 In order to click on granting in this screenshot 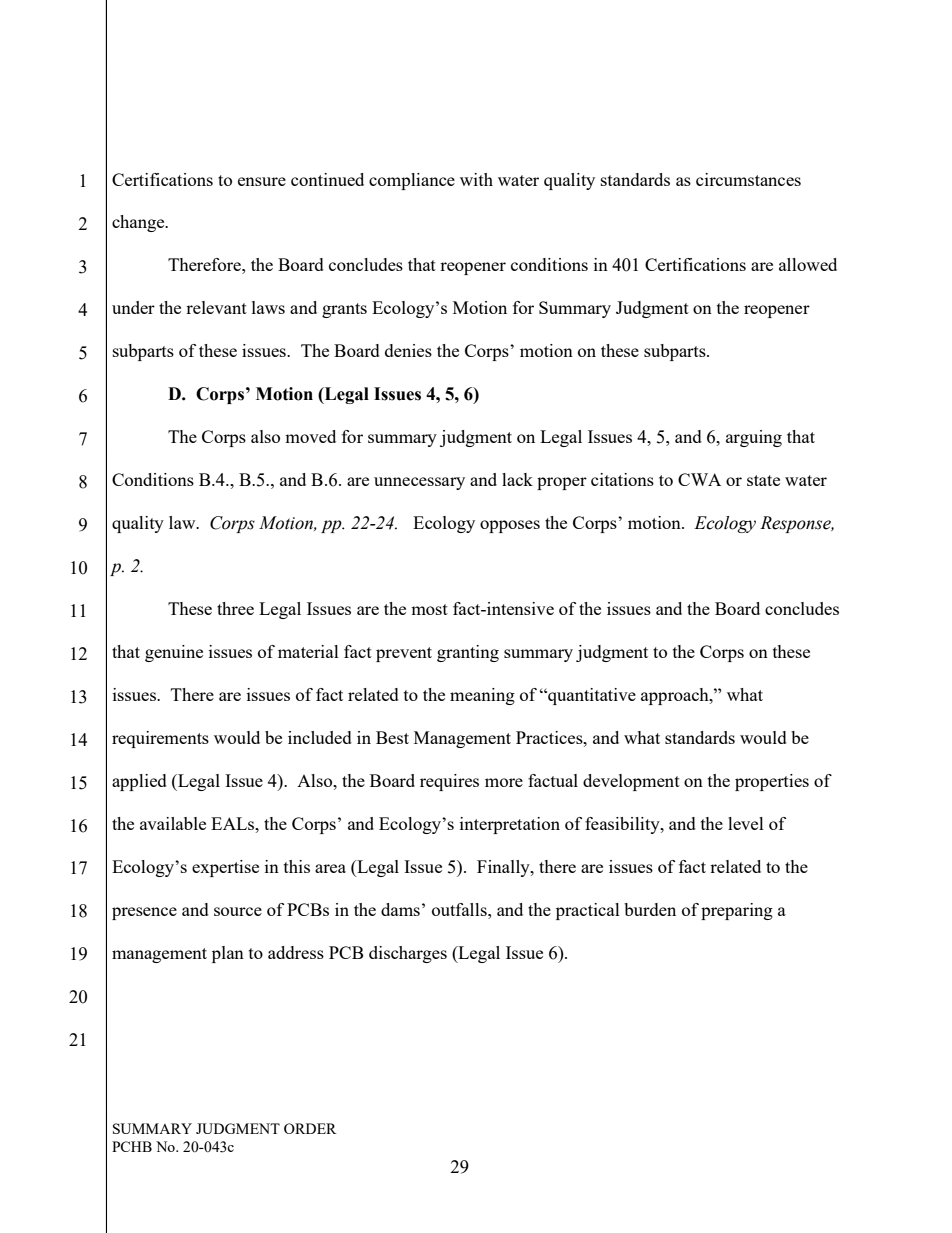, I will do `click(468, 653)`.
